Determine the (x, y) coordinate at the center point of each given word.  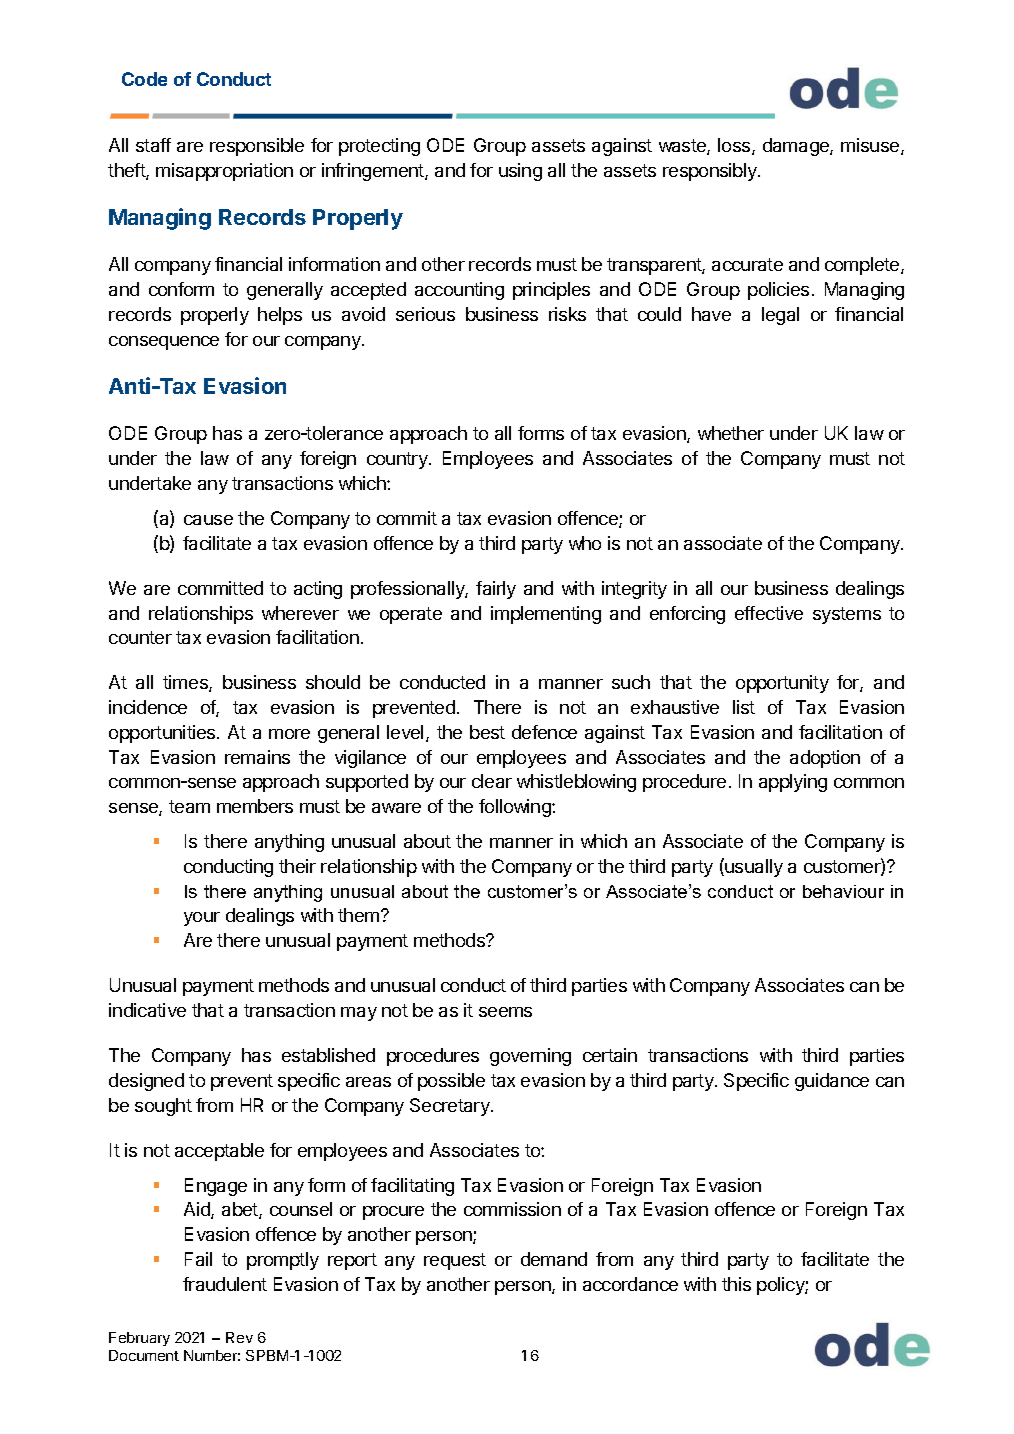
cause (208, 520)
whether (731, 433)
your (202, 919)
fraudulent (225, 1284)
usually (753, 867)
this (736, 1284)
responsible (257, 147)
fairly (496, 590)
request (455, 1261)
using (520, 172)
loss (735, 146)
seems (505, 1012)
